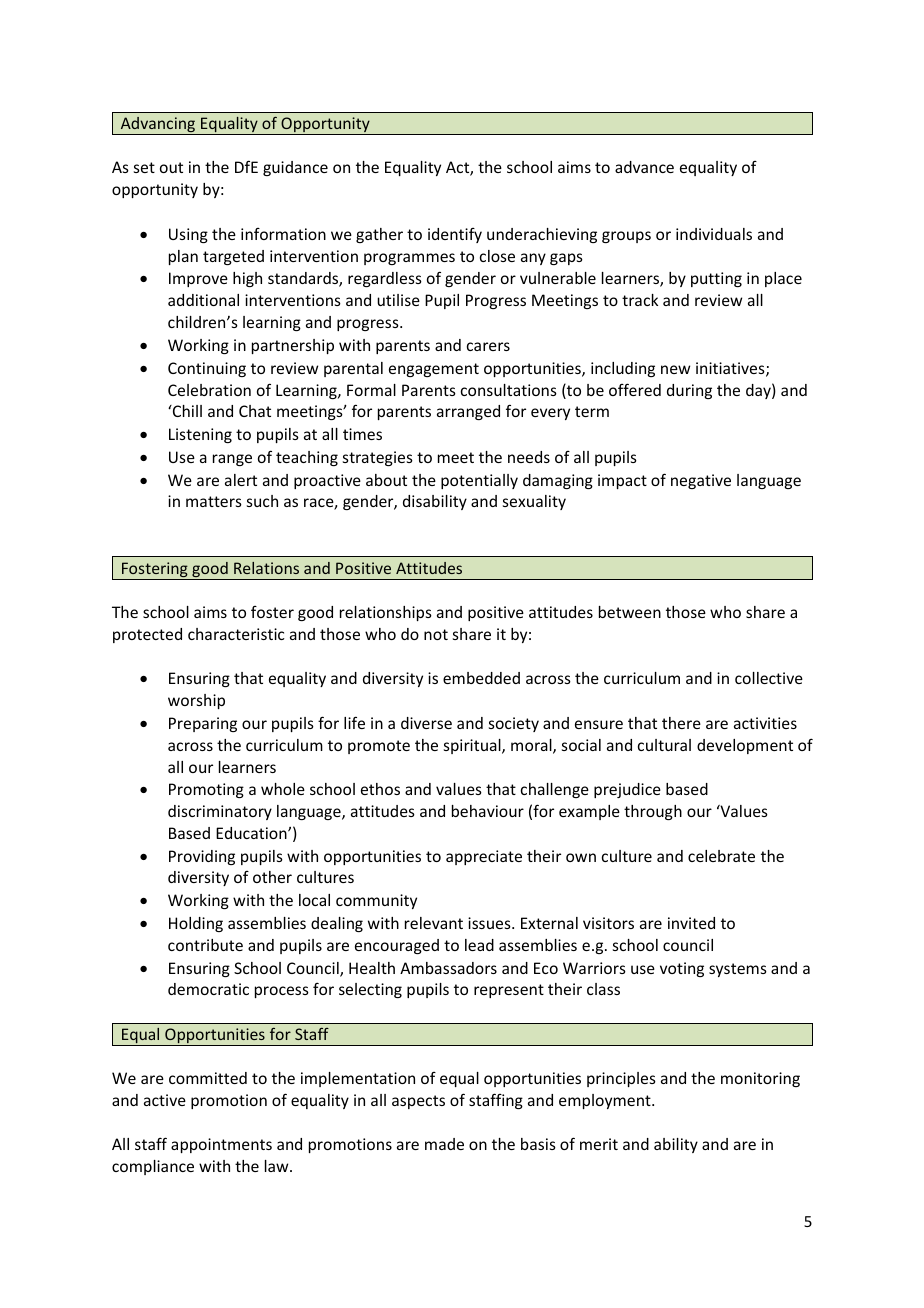  Describe the element at coordinates (455, 235) in the image. I see `identify` at that location.
